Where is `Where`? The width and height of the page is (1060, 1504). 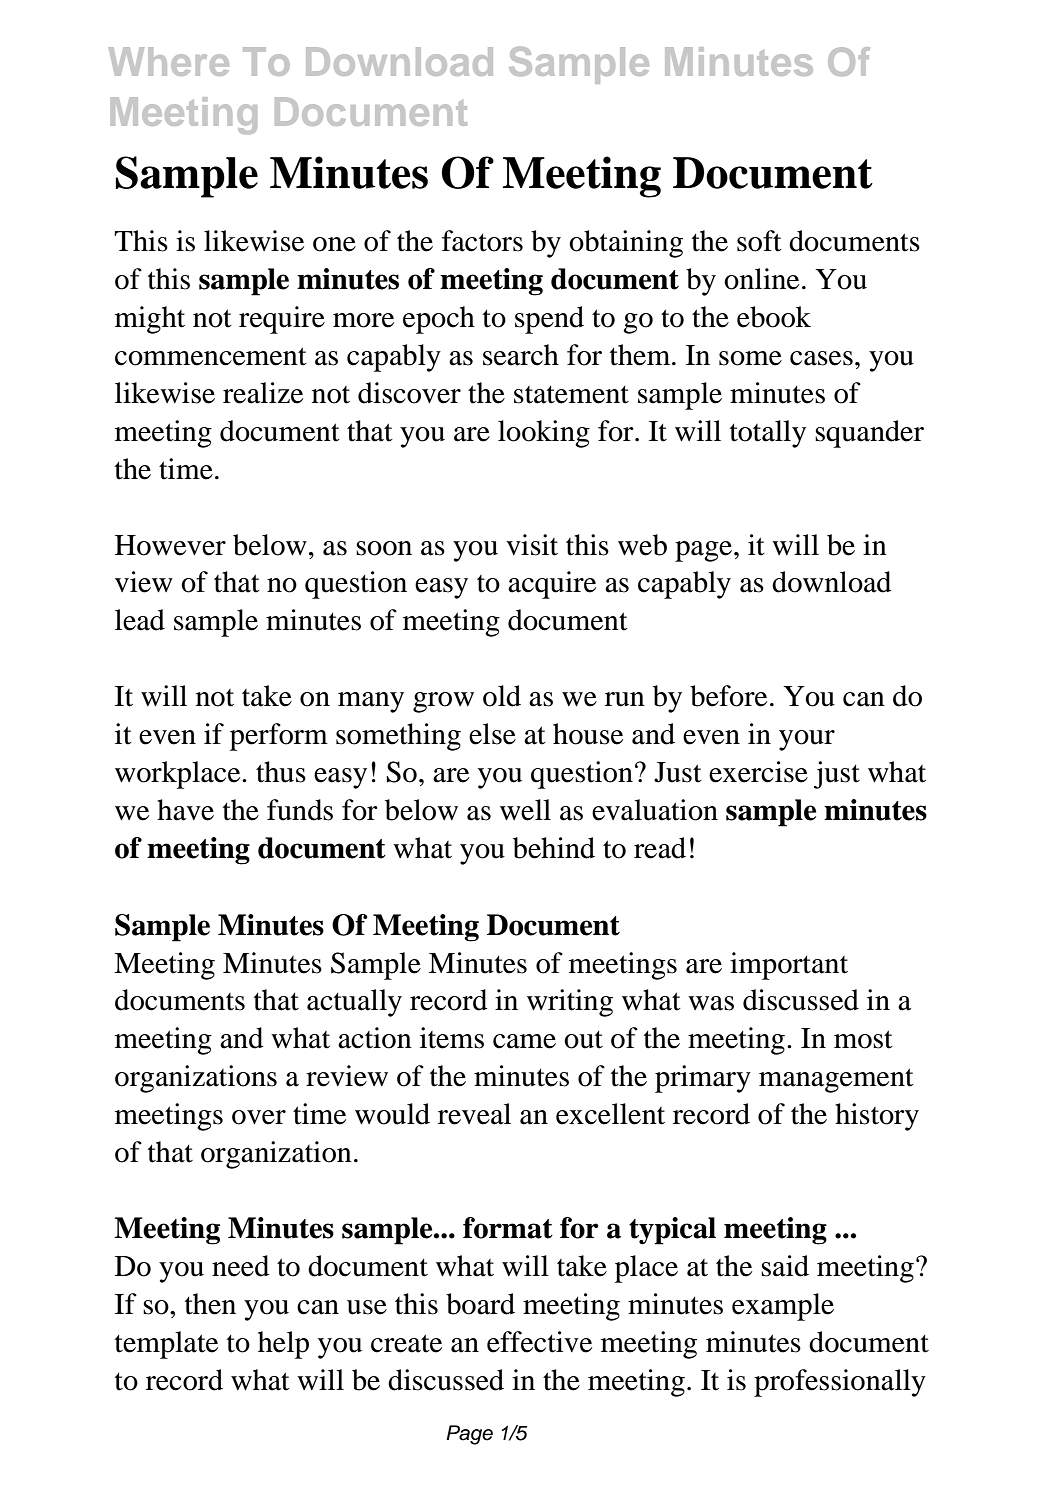
Where is located at coordinates (169, 61).
